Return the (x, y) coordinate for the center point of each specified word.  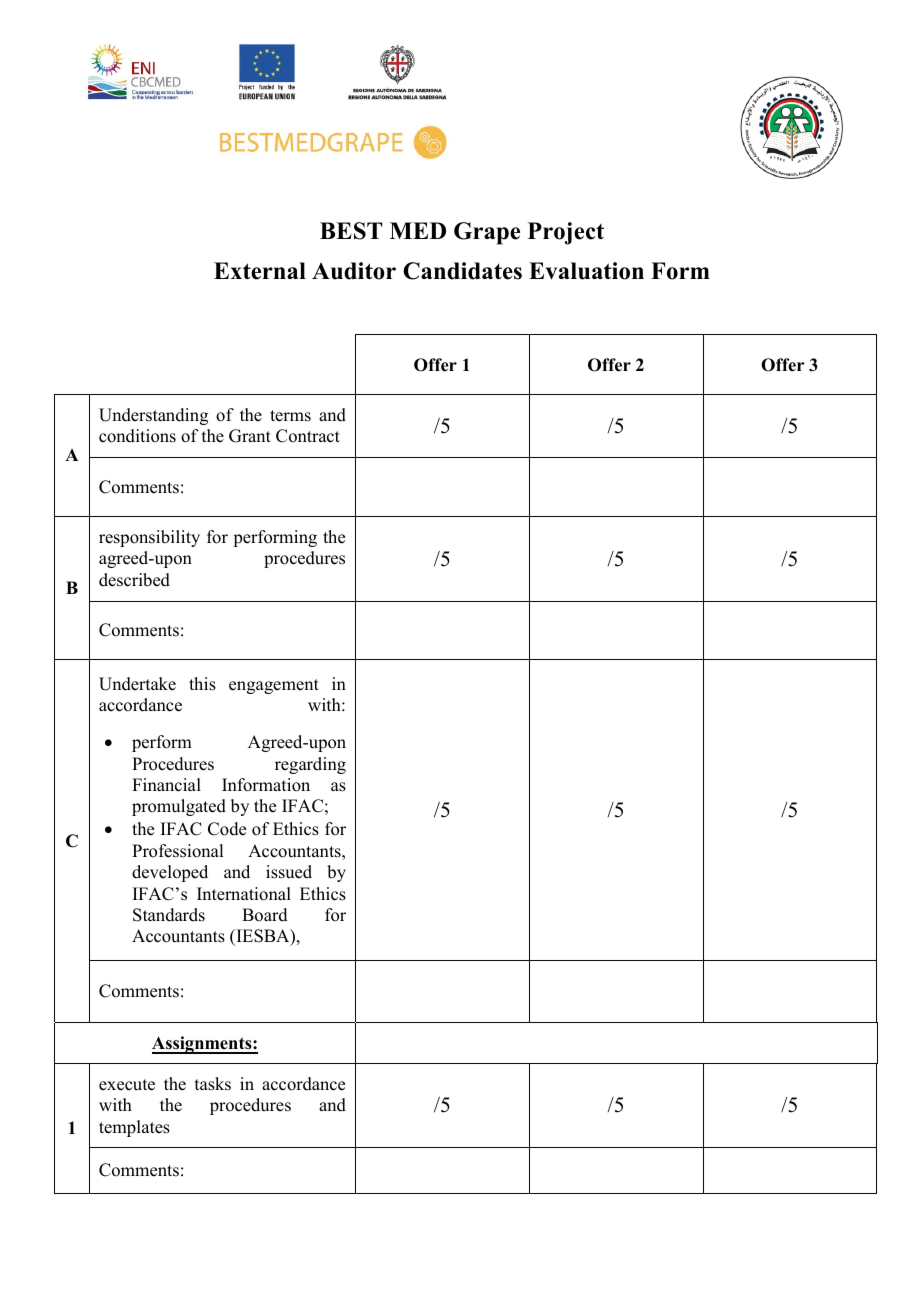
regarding (310, 765)
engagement (274, 686)
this (202, 684)
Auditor (354, 271)
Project (566, 233)
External (260, 271)
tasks (213, 1084)
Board (265, 915)
